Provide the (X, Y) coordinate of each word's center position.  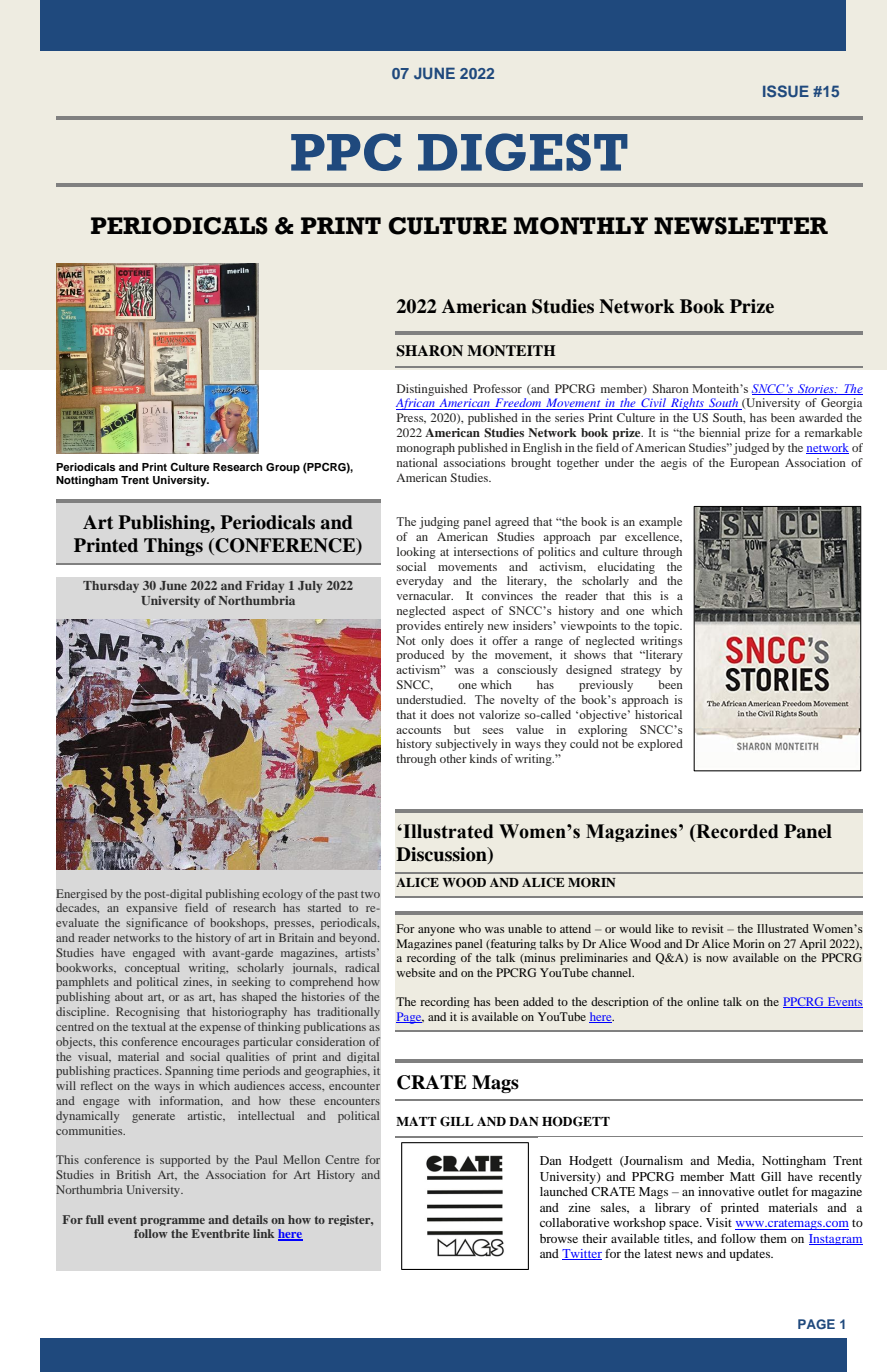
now (717, 959)
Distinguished (432, 390)
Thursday (111, 587)
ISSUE (786, 91)
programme (172, 1222)
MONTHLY (581, 226)
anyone (436, 931)
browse (559, 1238)
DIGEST (523, 152)
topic (667, 627)
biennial (719, 432)
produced (420, 656)
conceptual (152, 968)
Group (283, 468)
